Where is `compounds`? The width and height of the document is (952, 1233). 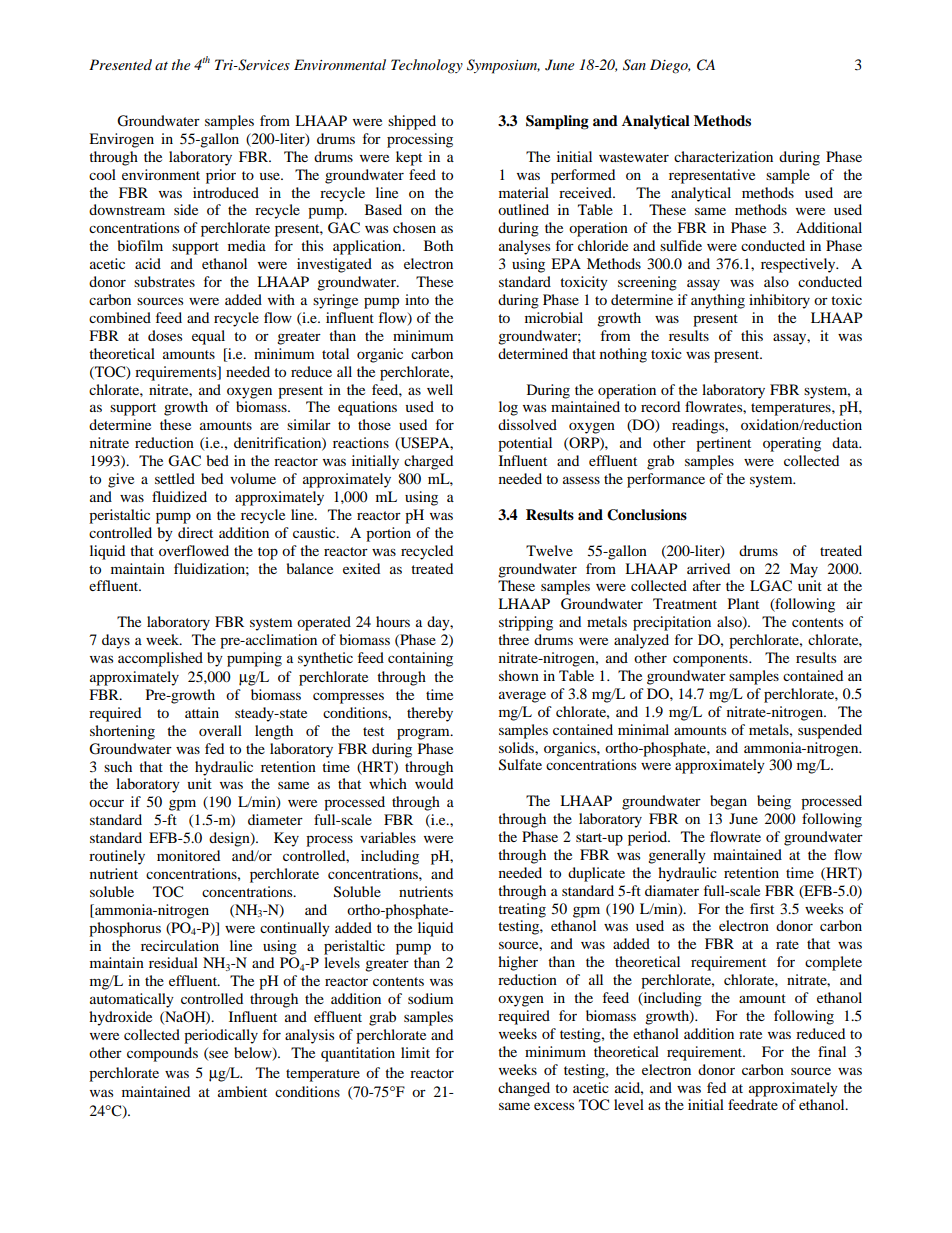 compounds is located at coordinates (162, 1054).
